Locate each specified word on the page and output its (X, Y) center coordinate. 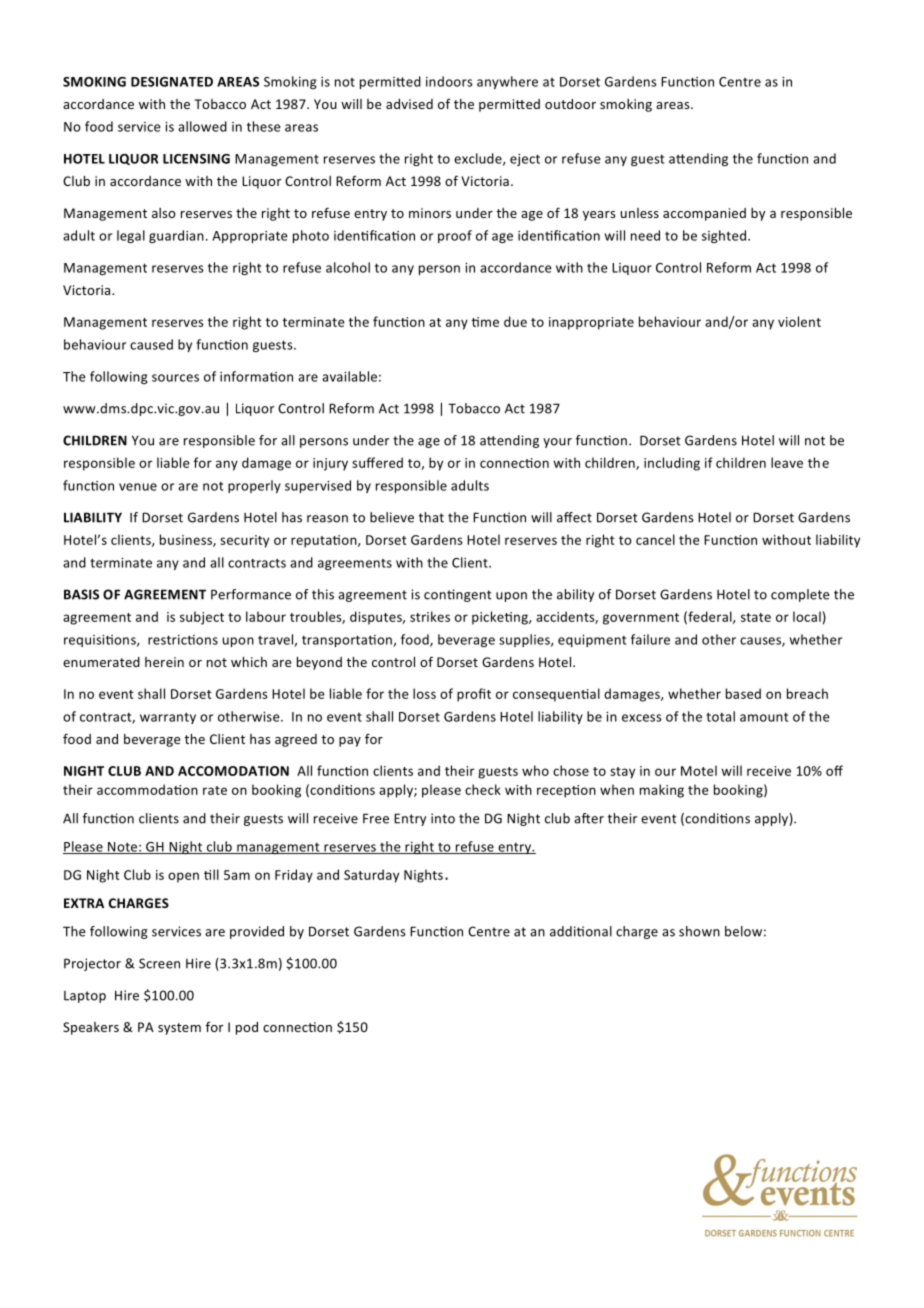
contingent (458, 595)
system (179, 1029)
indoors (449, 81)
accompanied (704, 214)
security (244, 541)
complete (800, 595)
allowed (202, 126)
